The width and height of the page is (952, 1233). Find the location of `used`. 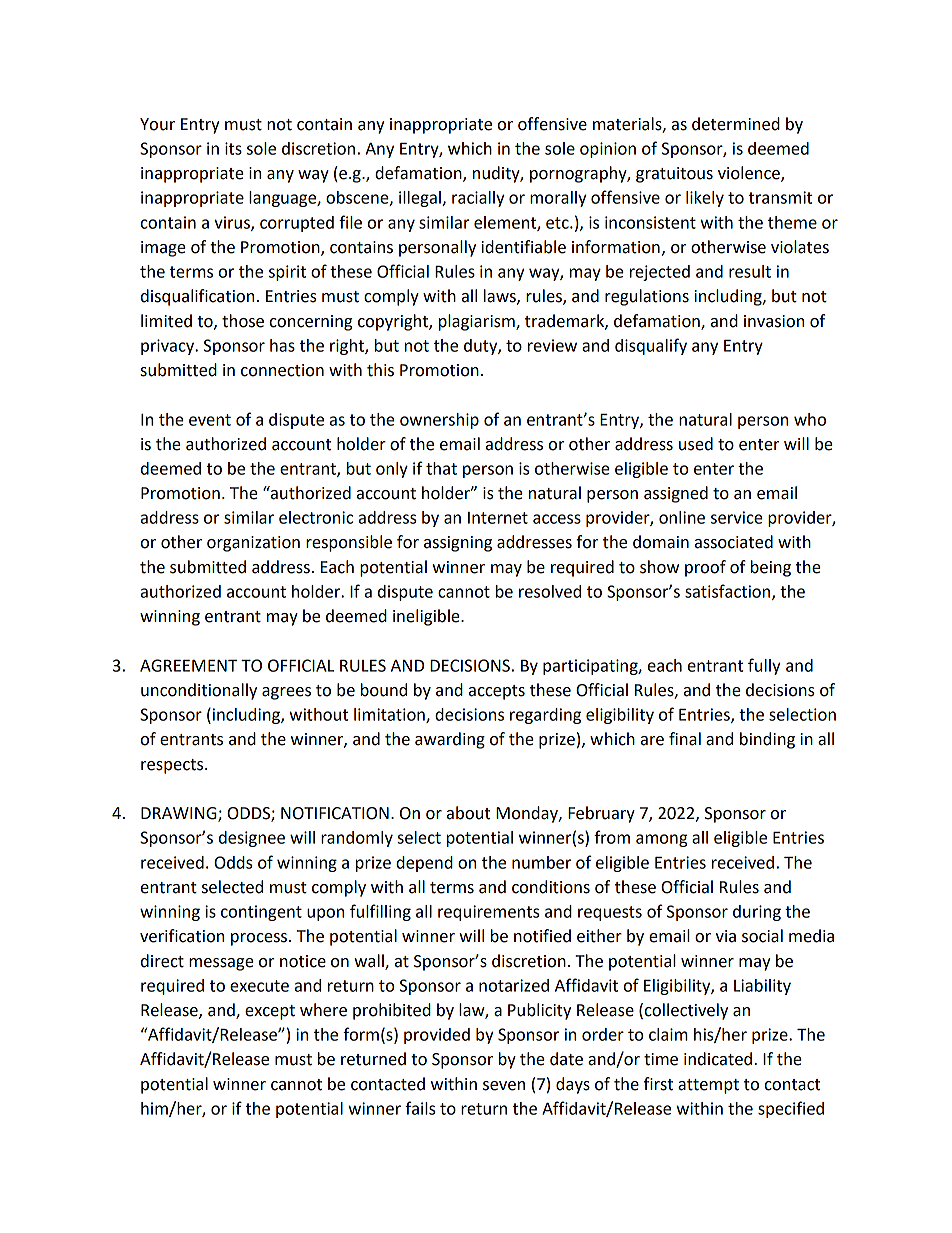

used is located at coordinates (696, 444).
